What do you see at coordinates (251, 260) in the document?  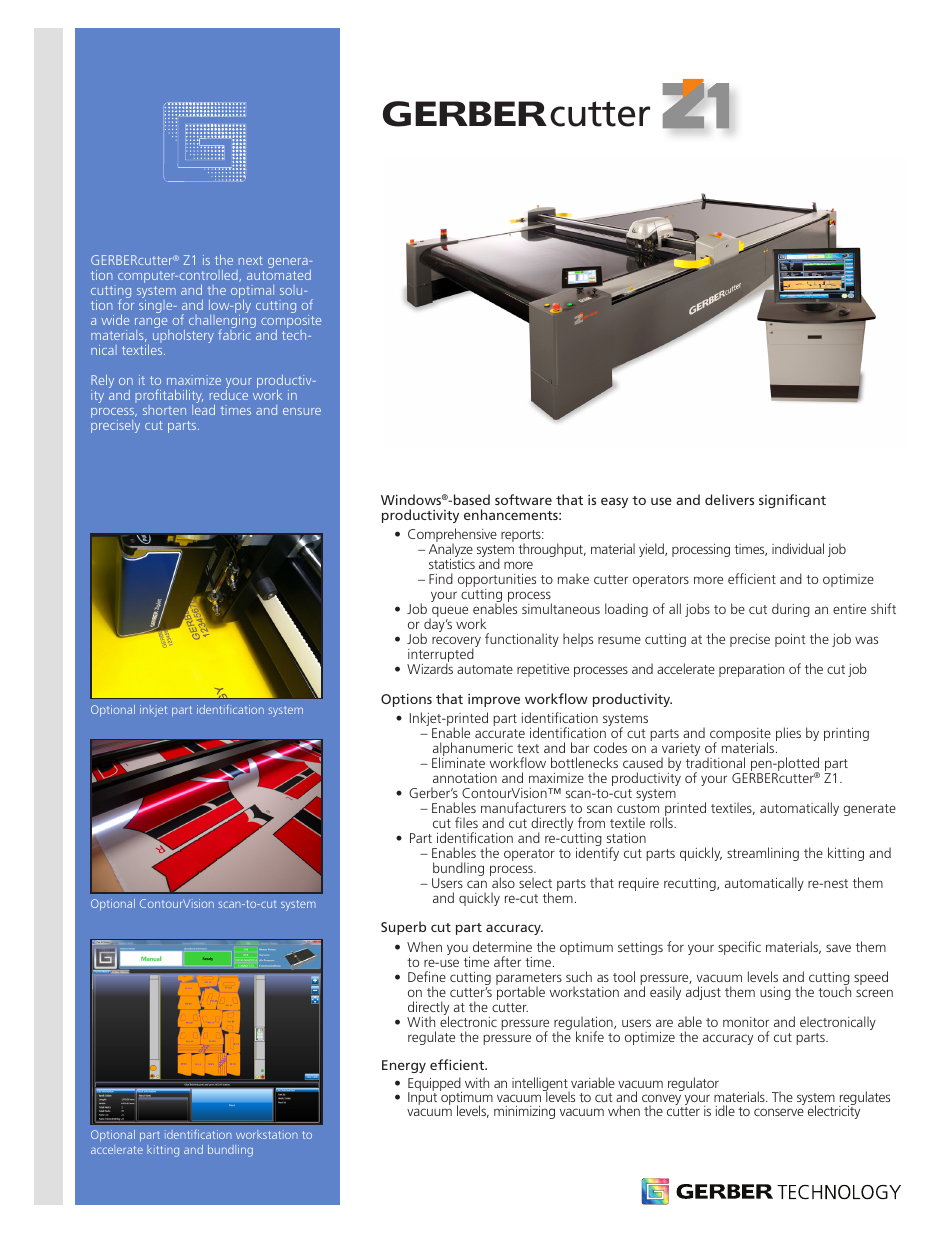 I see `next` at bounding box center [251, 260].
